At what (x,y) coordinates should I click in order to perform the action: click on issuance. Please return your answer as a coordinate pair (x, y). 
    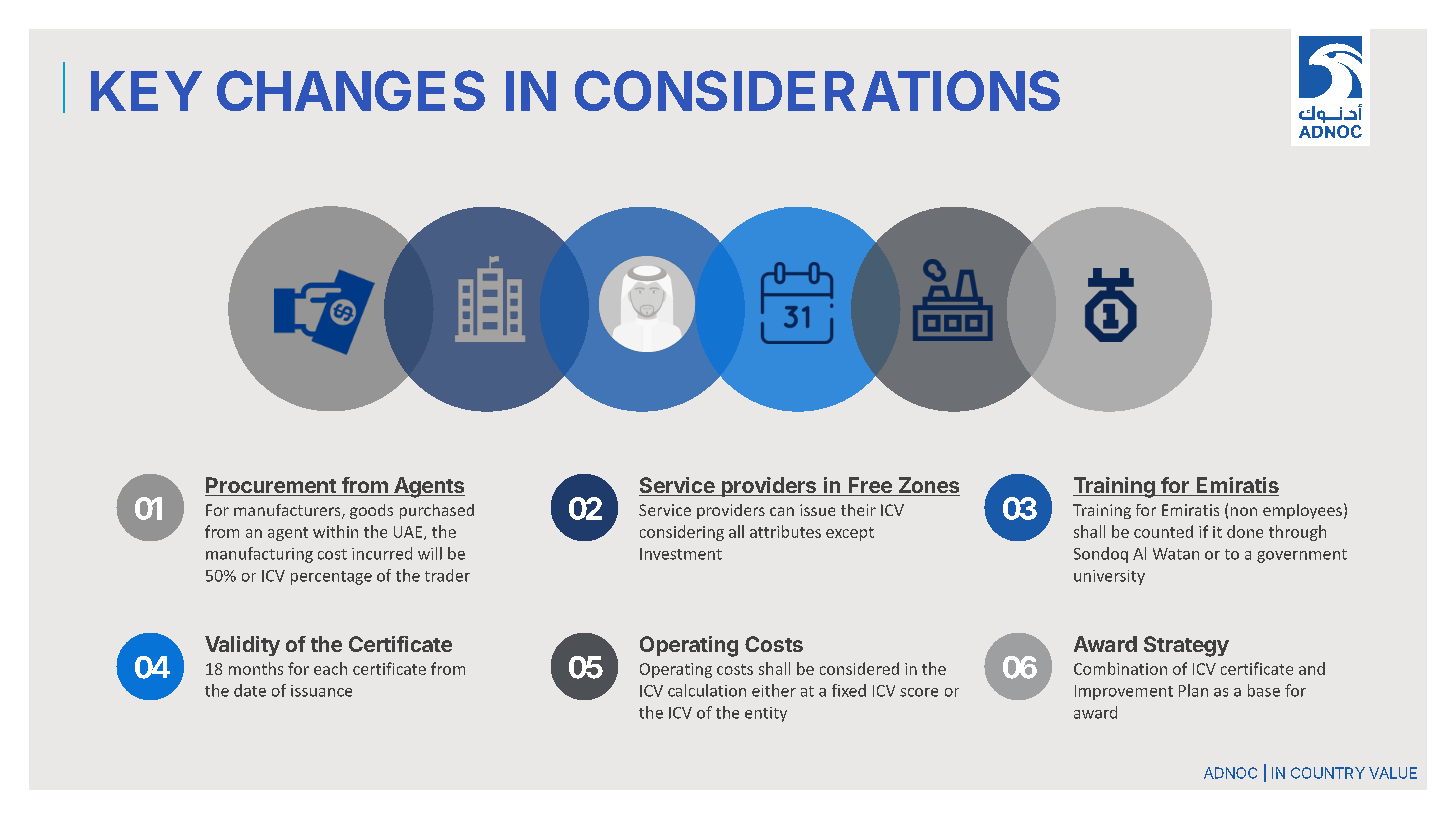
    Looking at the image, I should click on (321, 691).
